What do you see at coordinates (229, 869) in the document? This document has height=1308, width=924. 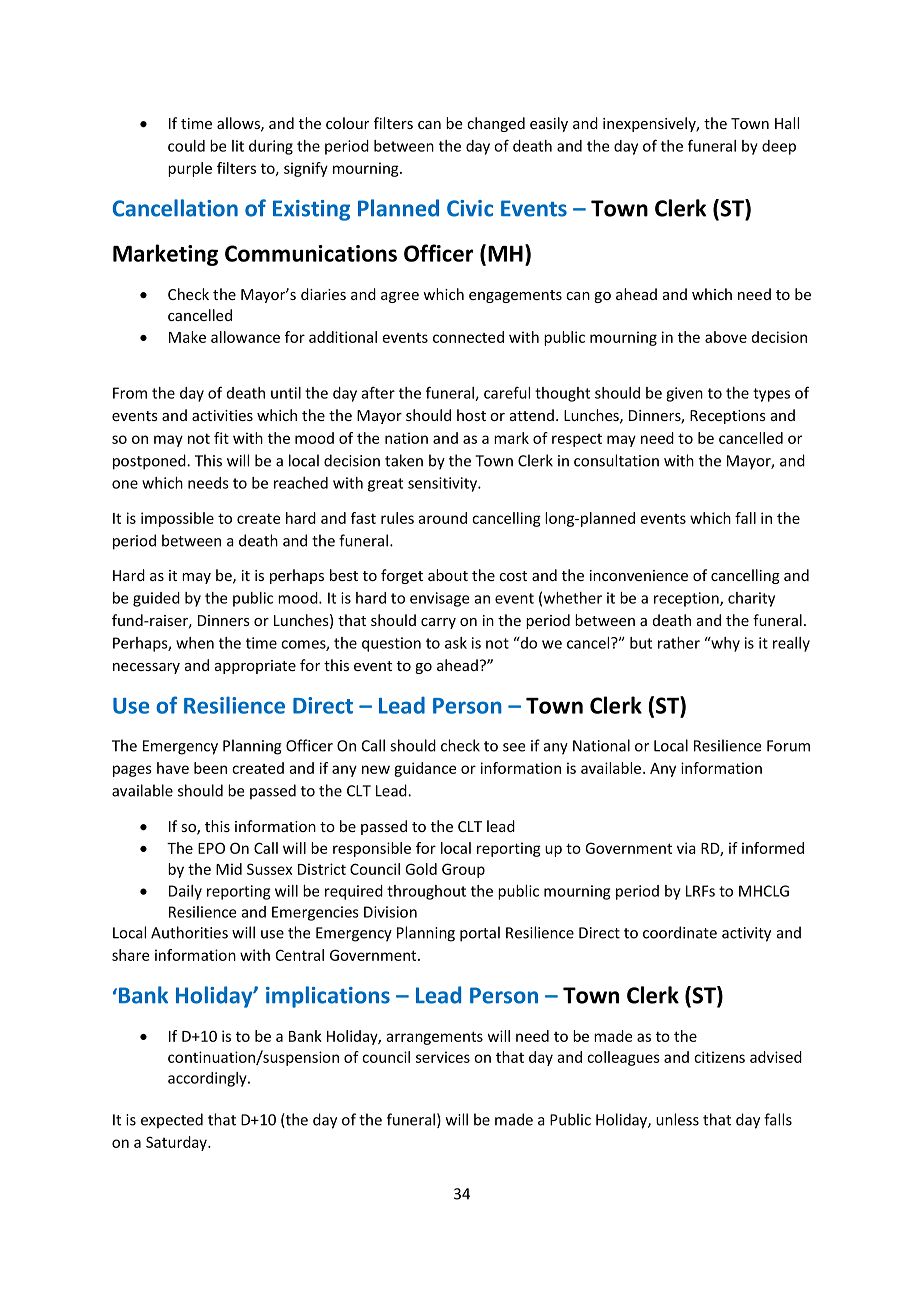 I see `Mid` at bounding box center [229, 869].
